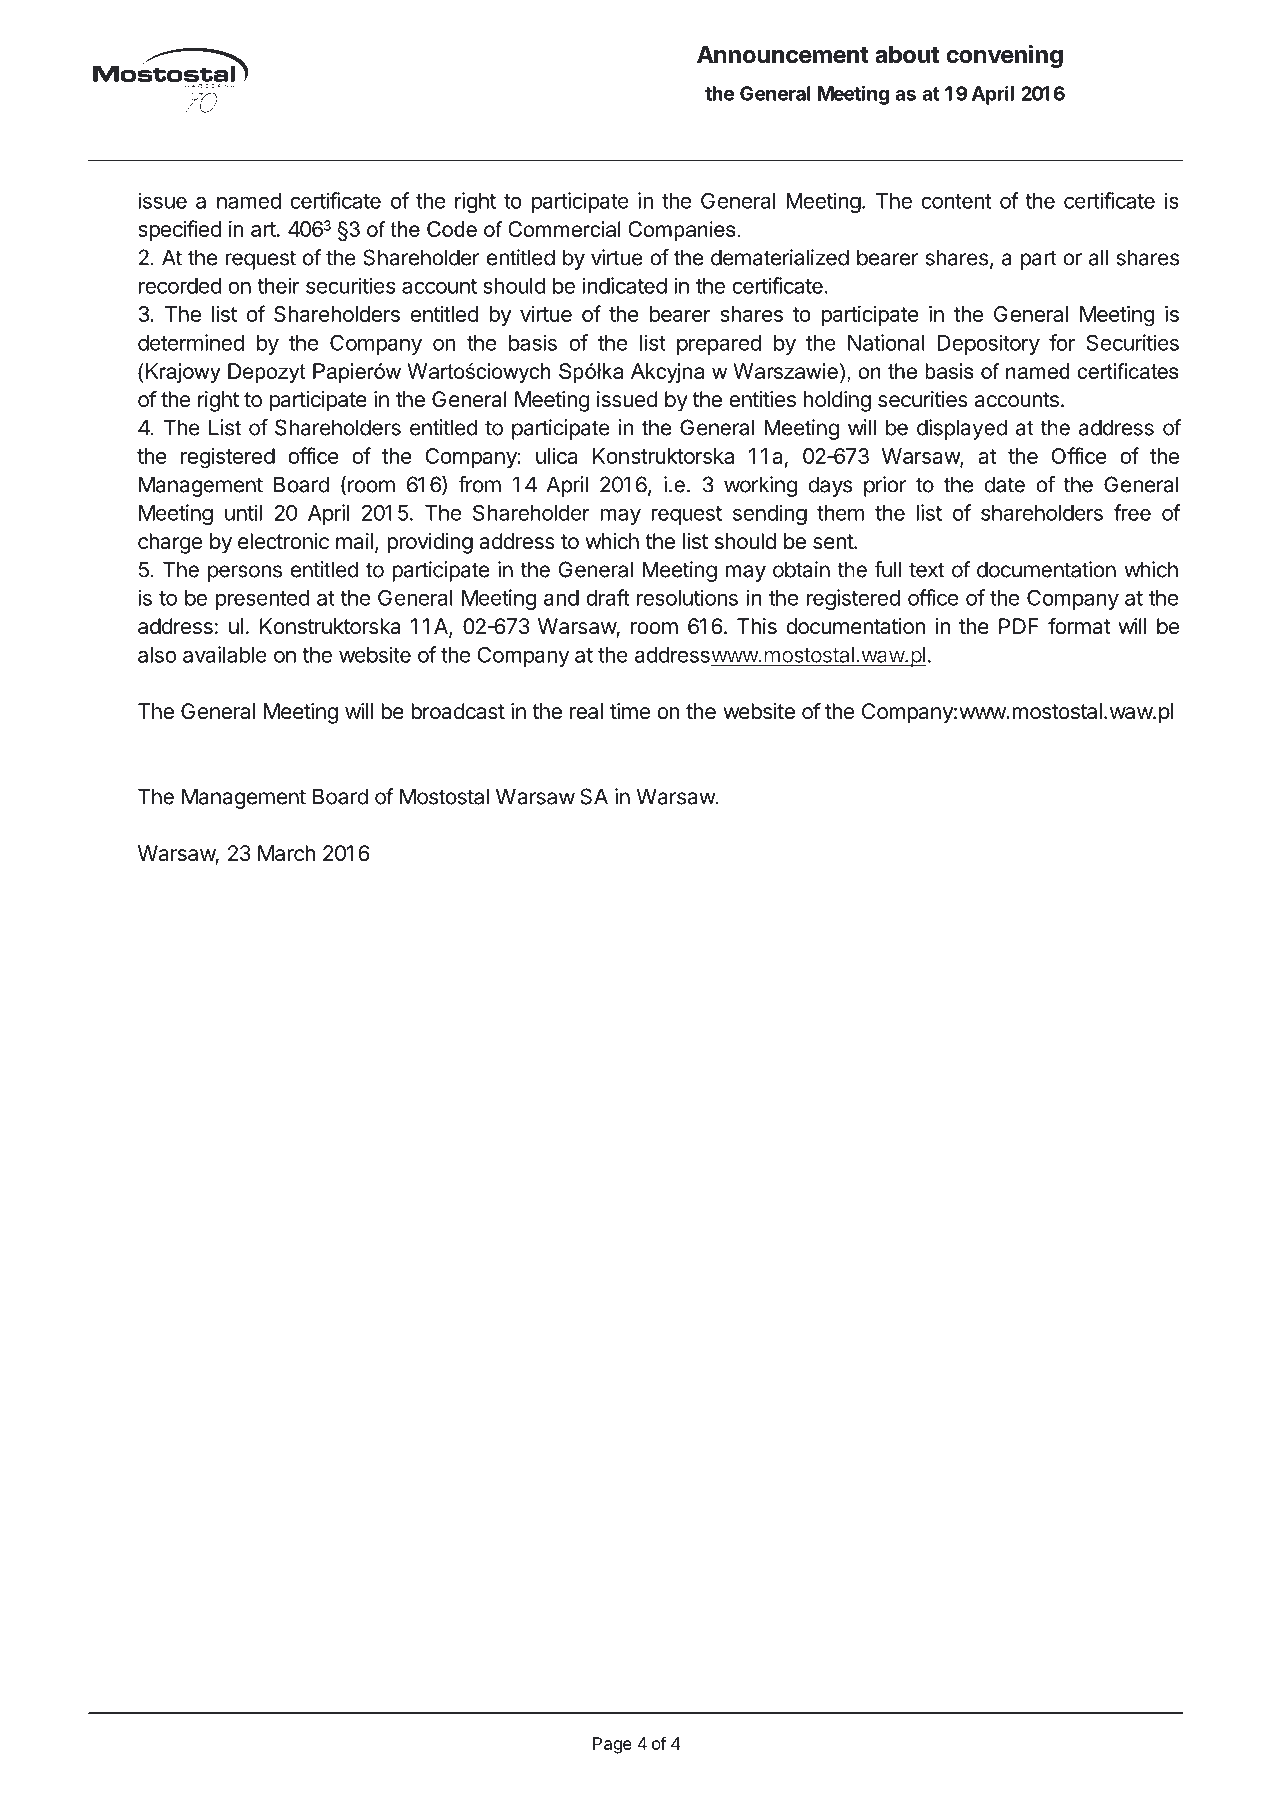 This document has height=1806, width=1277. Describe the element at coordinates (286, 853) in the document. I see `March` at that location.
